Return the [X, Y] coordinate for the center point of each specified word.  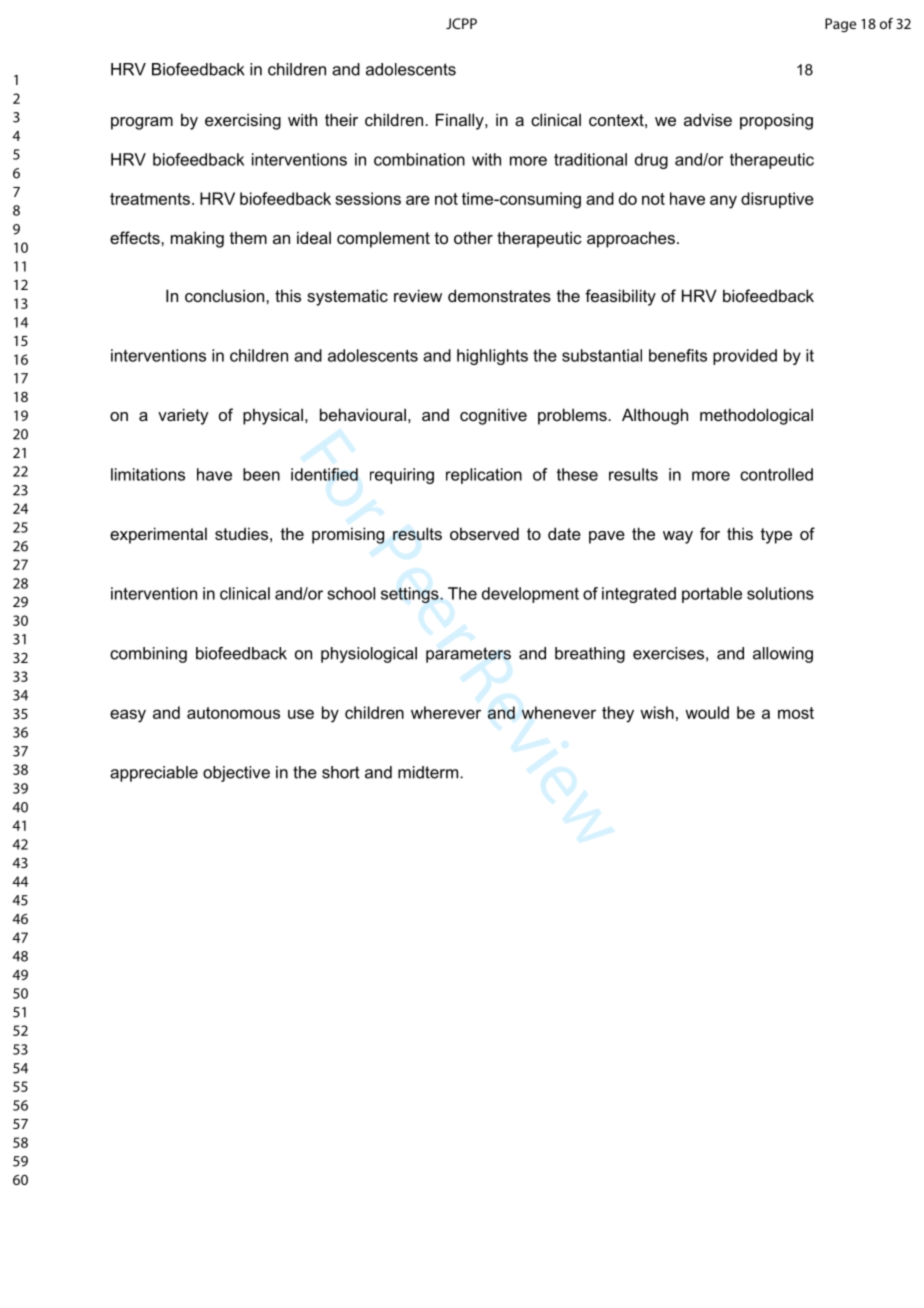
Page [840, 25]
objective [236, 774]
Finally [461, 121]
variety [183, 416]
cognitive [493, 416]
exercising [243, 121]
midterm [429, 772]
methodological [756, 416]
